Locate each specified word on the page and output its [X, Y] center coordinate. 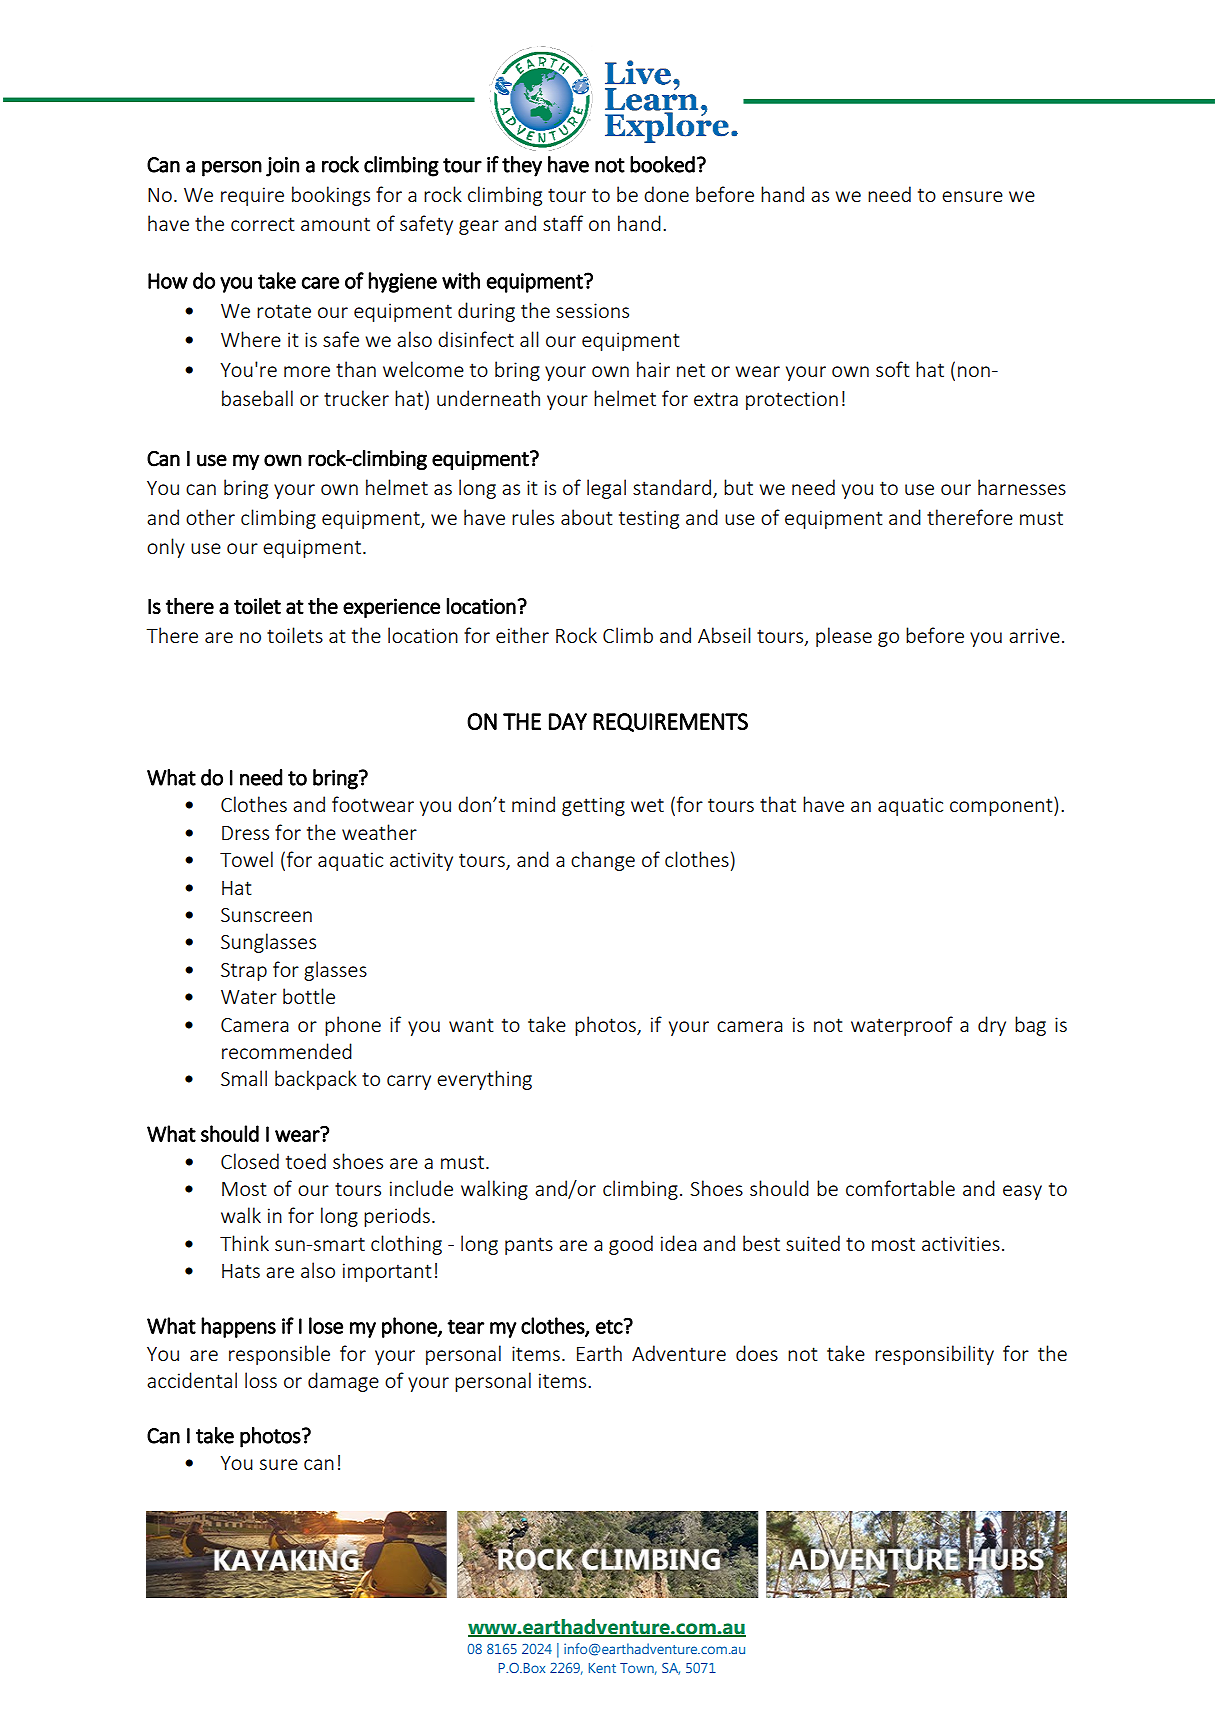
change [603, 861]
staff [563, 223]
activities [961, 1243]
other [210, 517]
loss [261, 1380]
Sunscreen [266, 915]
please [844, 637]
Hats [241, 1271]
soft [893, 369]
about [587, 517]
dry [992, 1026]
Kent [602, 1668]
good [631, 1245]
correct [263, 224]
